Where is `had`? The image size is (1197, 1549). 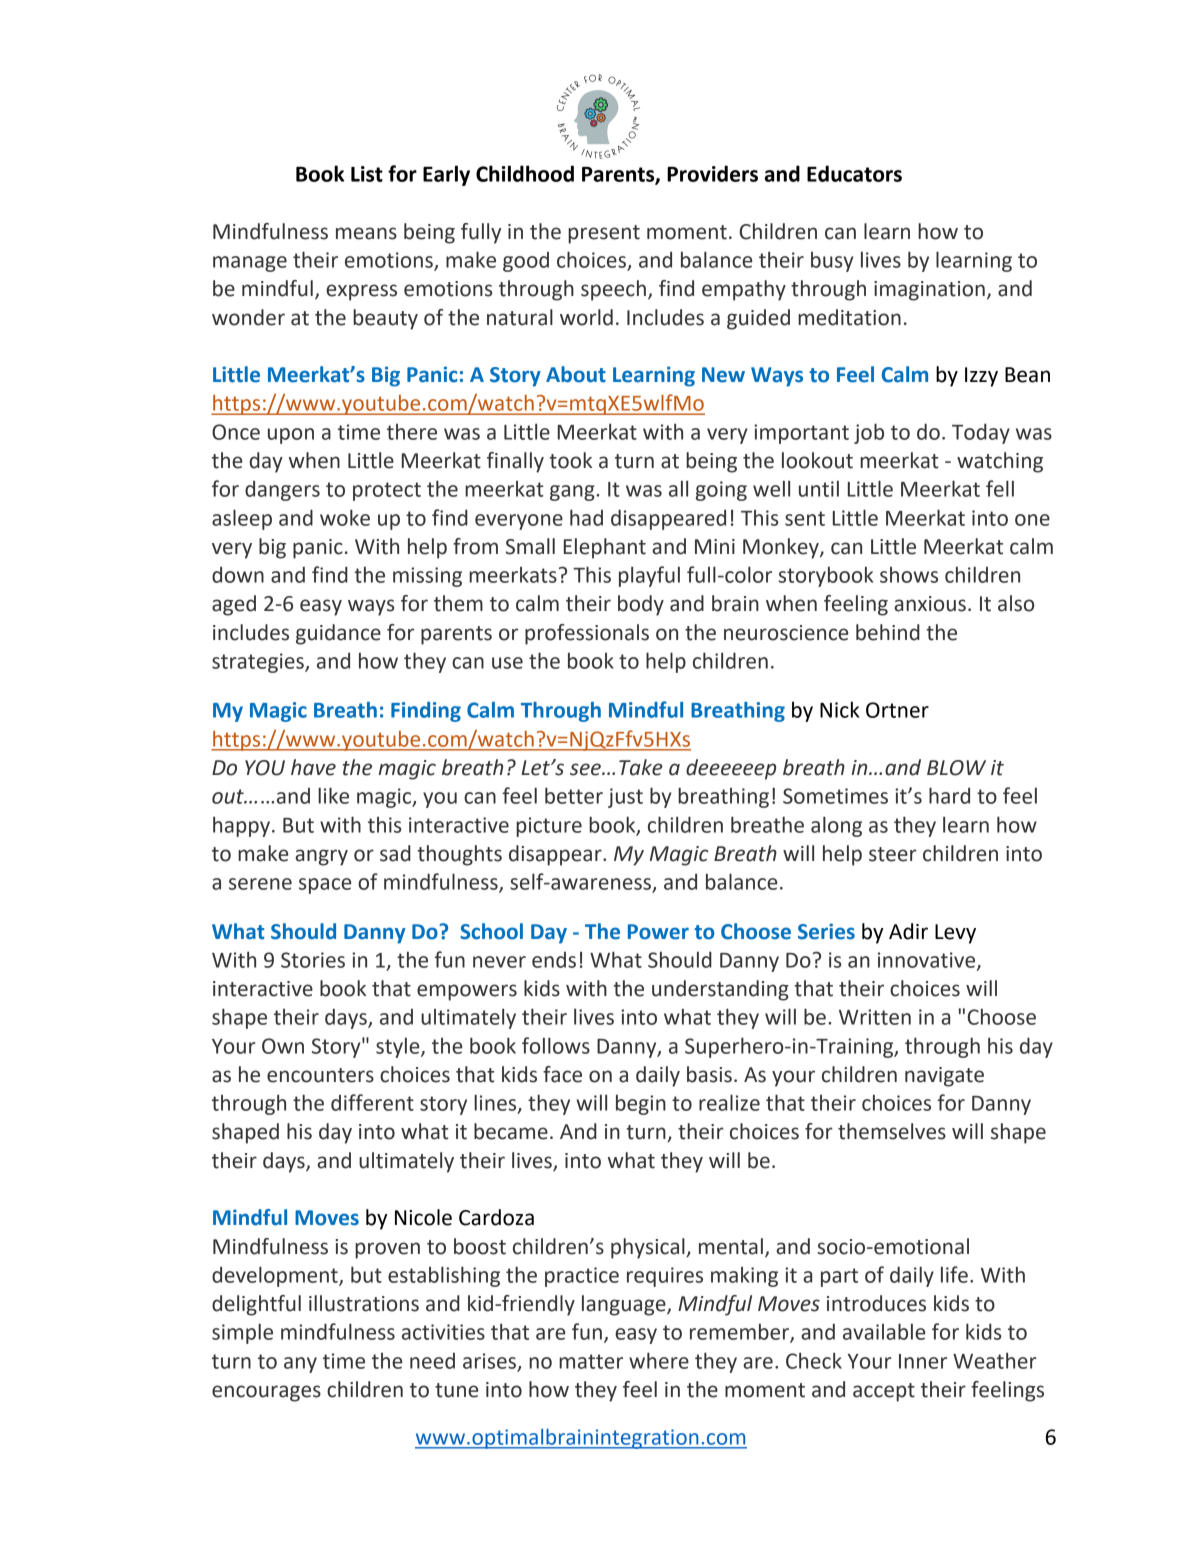
had is located at coordinates (586, 517).
